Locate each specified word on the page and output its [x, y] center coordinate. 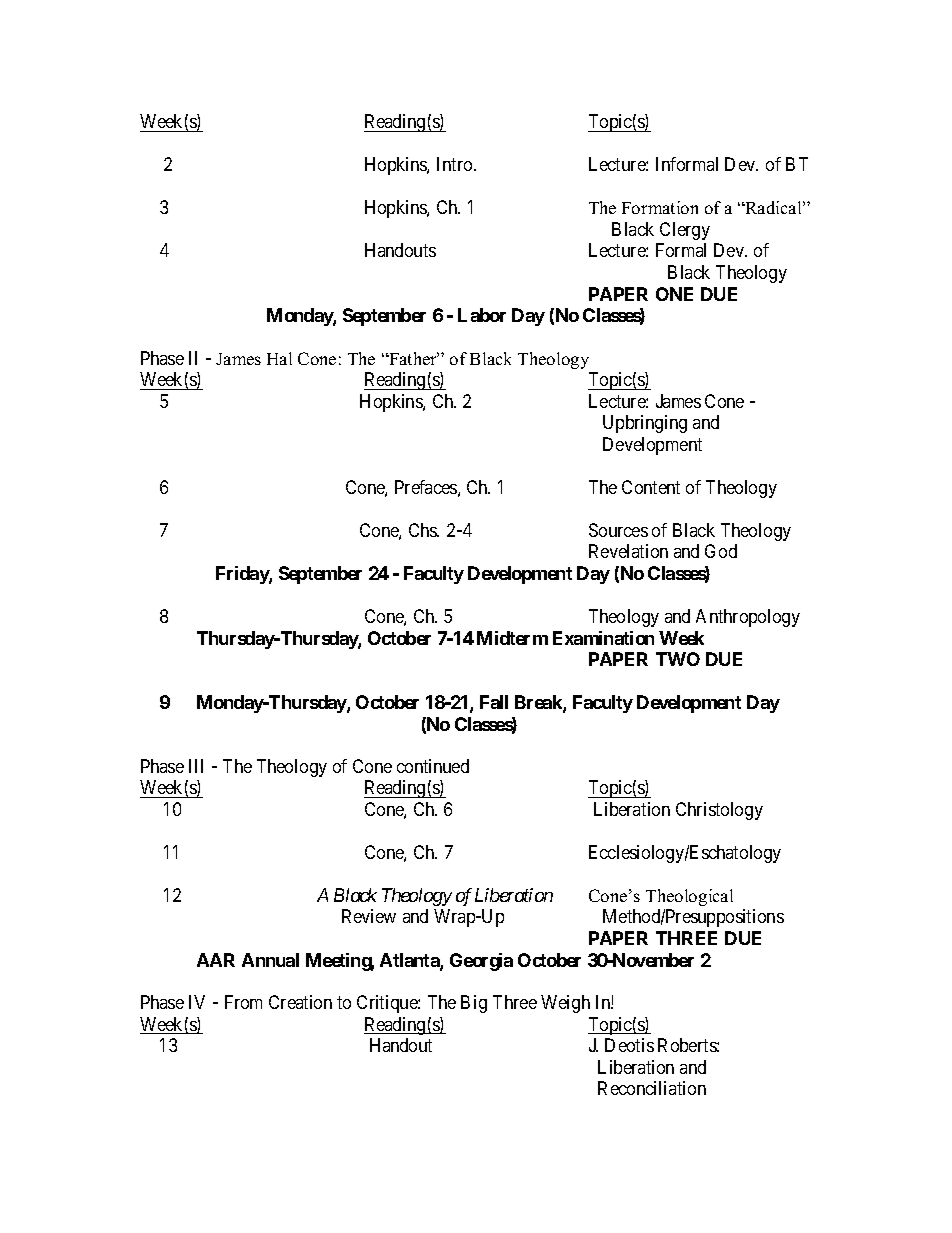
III [196, 766]
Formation [660, 207]
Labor [482, 315]
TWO [678, 659]
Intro [456, 164]
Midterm [512, 638]
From [243, 1002]
